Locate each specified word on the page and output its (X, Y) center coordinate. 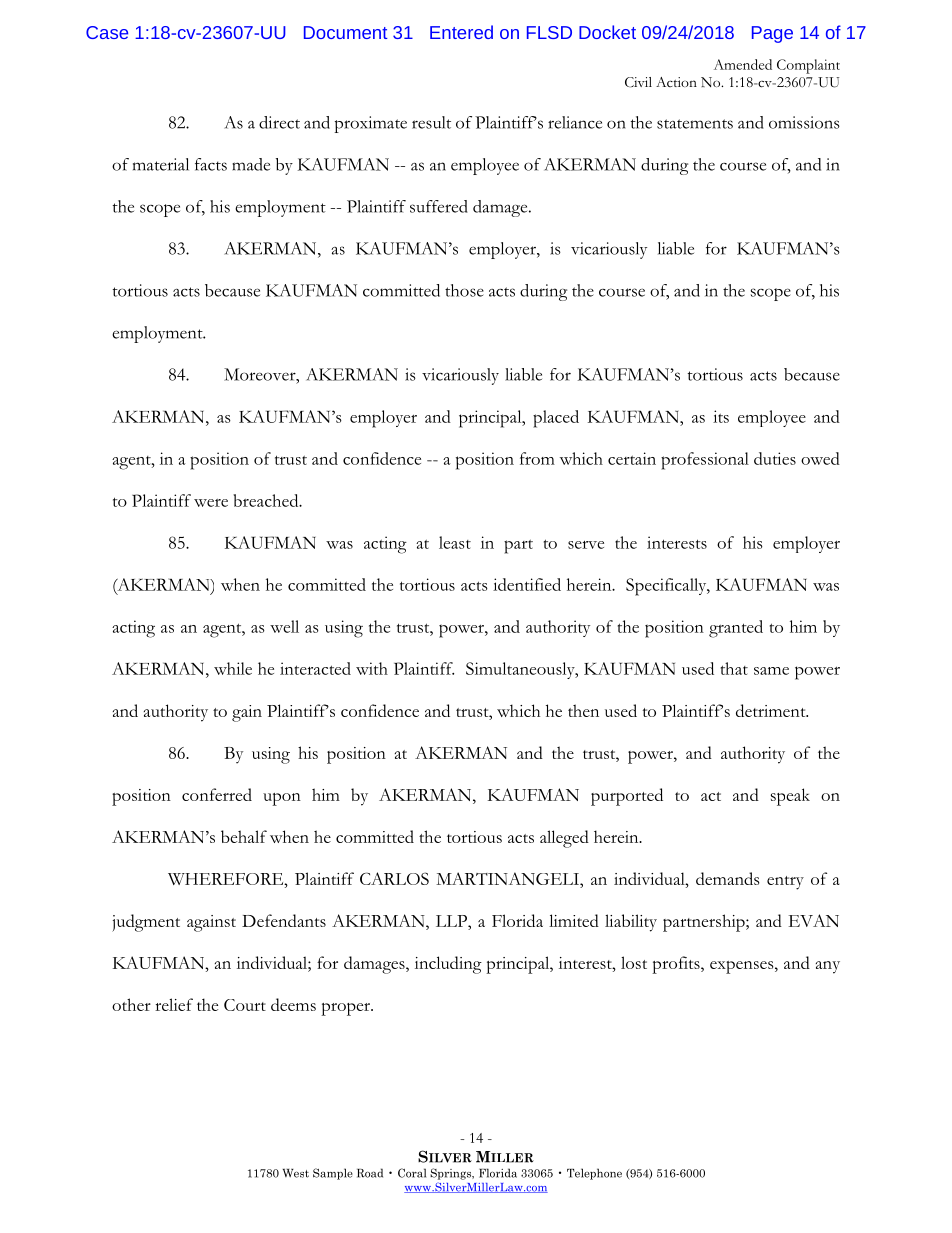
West (296, 1173)
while (233, 668)
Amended (743, 64)
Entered (461, 32)
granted (736, 629)
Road (370, 1173)
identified (527, 584)
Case (107, 32)
